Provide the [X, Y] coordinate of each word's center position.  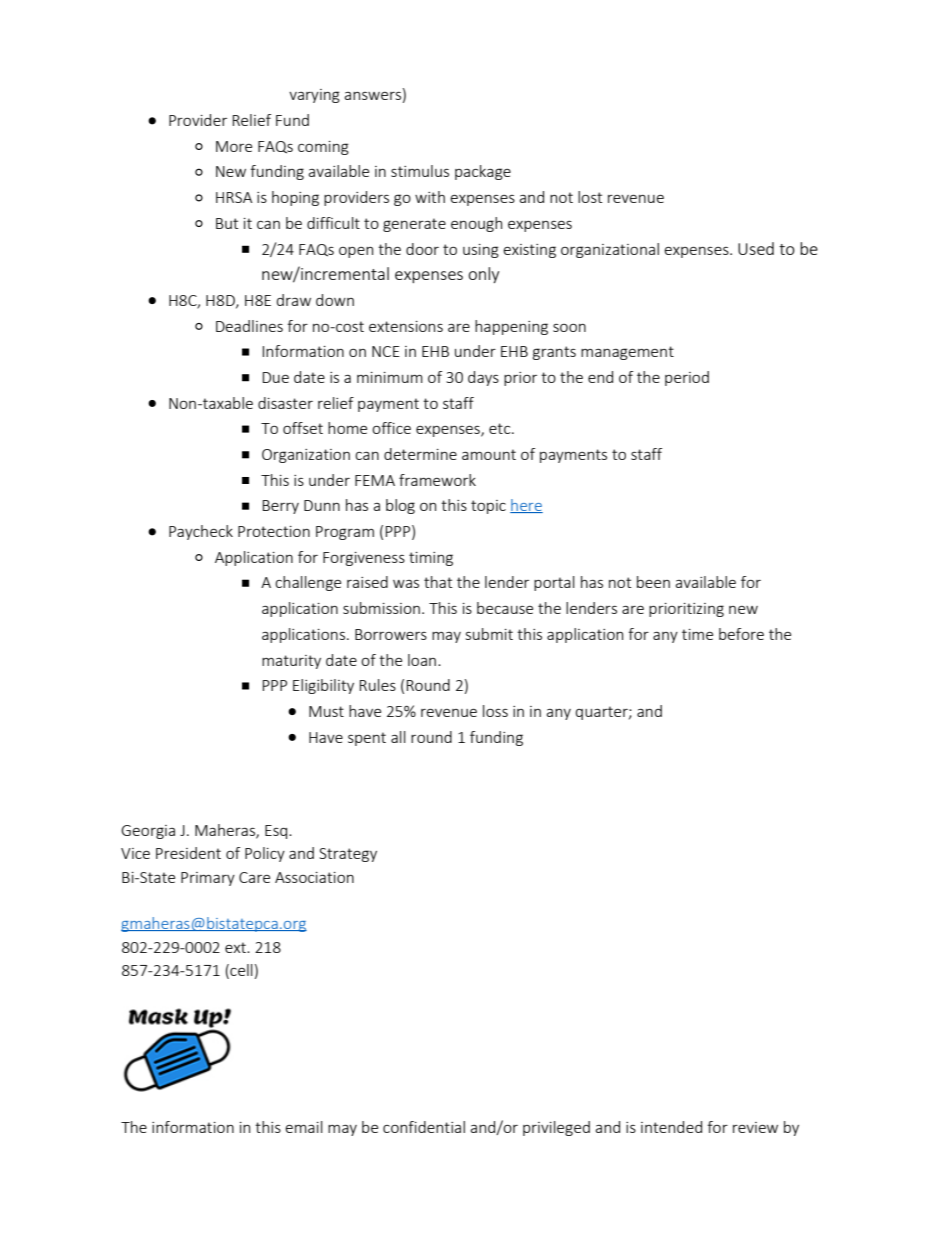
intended [671, 1127]
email [304, 1127]
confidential [424, 1127]
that [438, 582]
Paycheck [201, 532]
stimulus [420, 171]
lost [590, 197]
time [697, 634]
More [234, 146]
